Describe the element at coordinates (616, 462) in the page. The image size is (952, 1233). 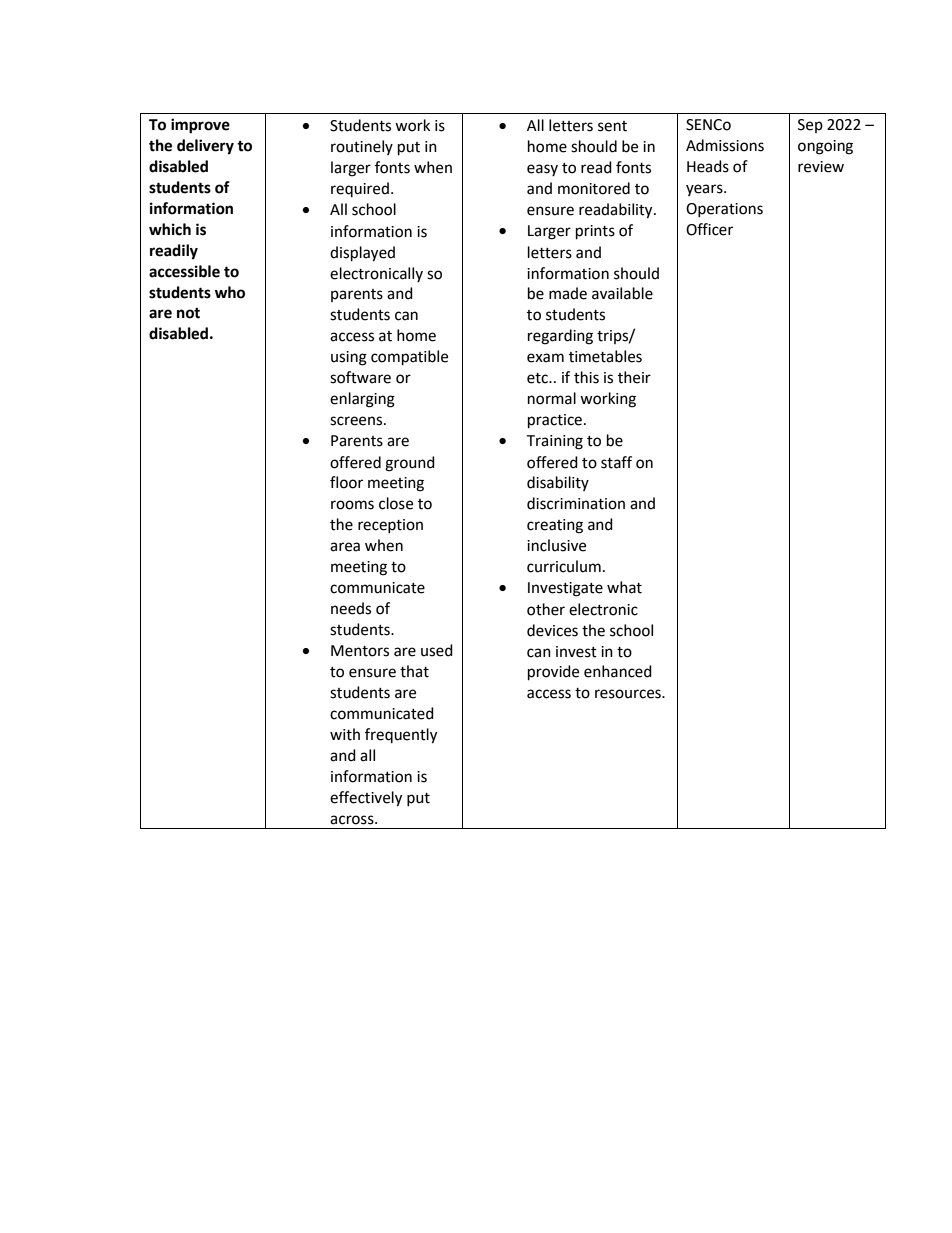
I see `staff` at that location.
